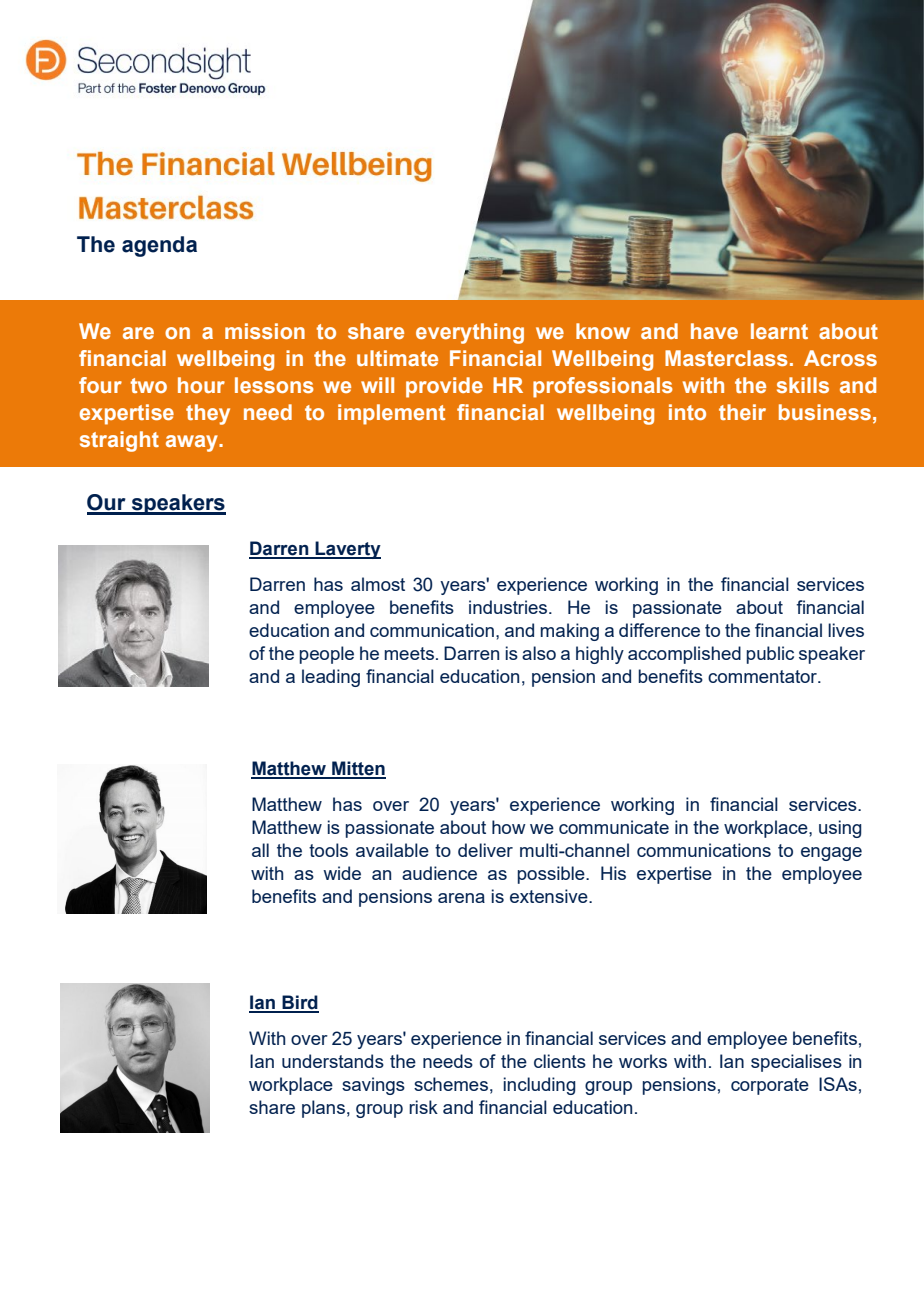 Image resolution: width=924 pixels, height=1308 pixels. What do you see at coordinates (470, 333) in the screenshot?
I see `everything` at bounding box center [470, 333].
